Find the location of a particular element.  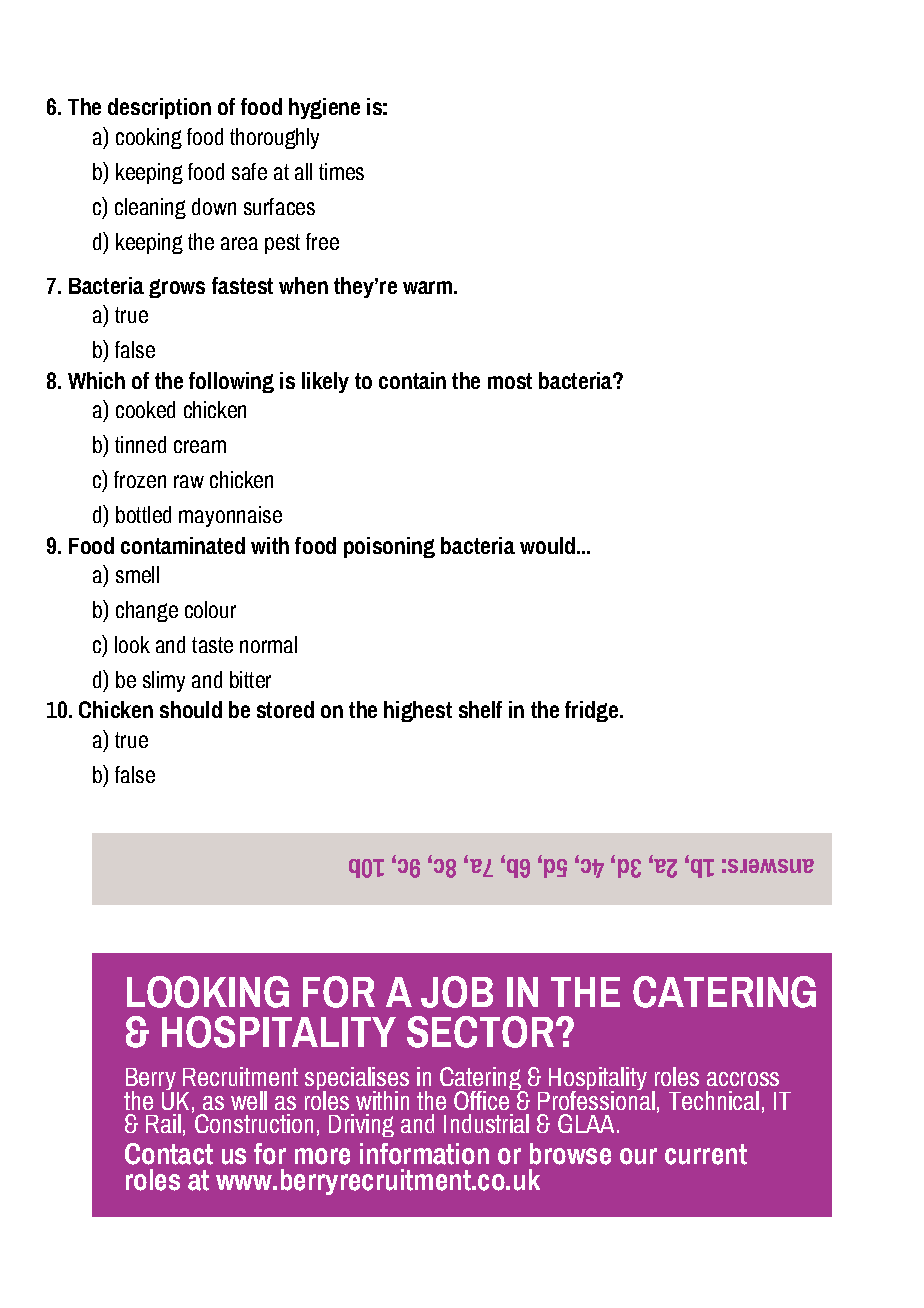

most is located at coordinates (510, 381).
